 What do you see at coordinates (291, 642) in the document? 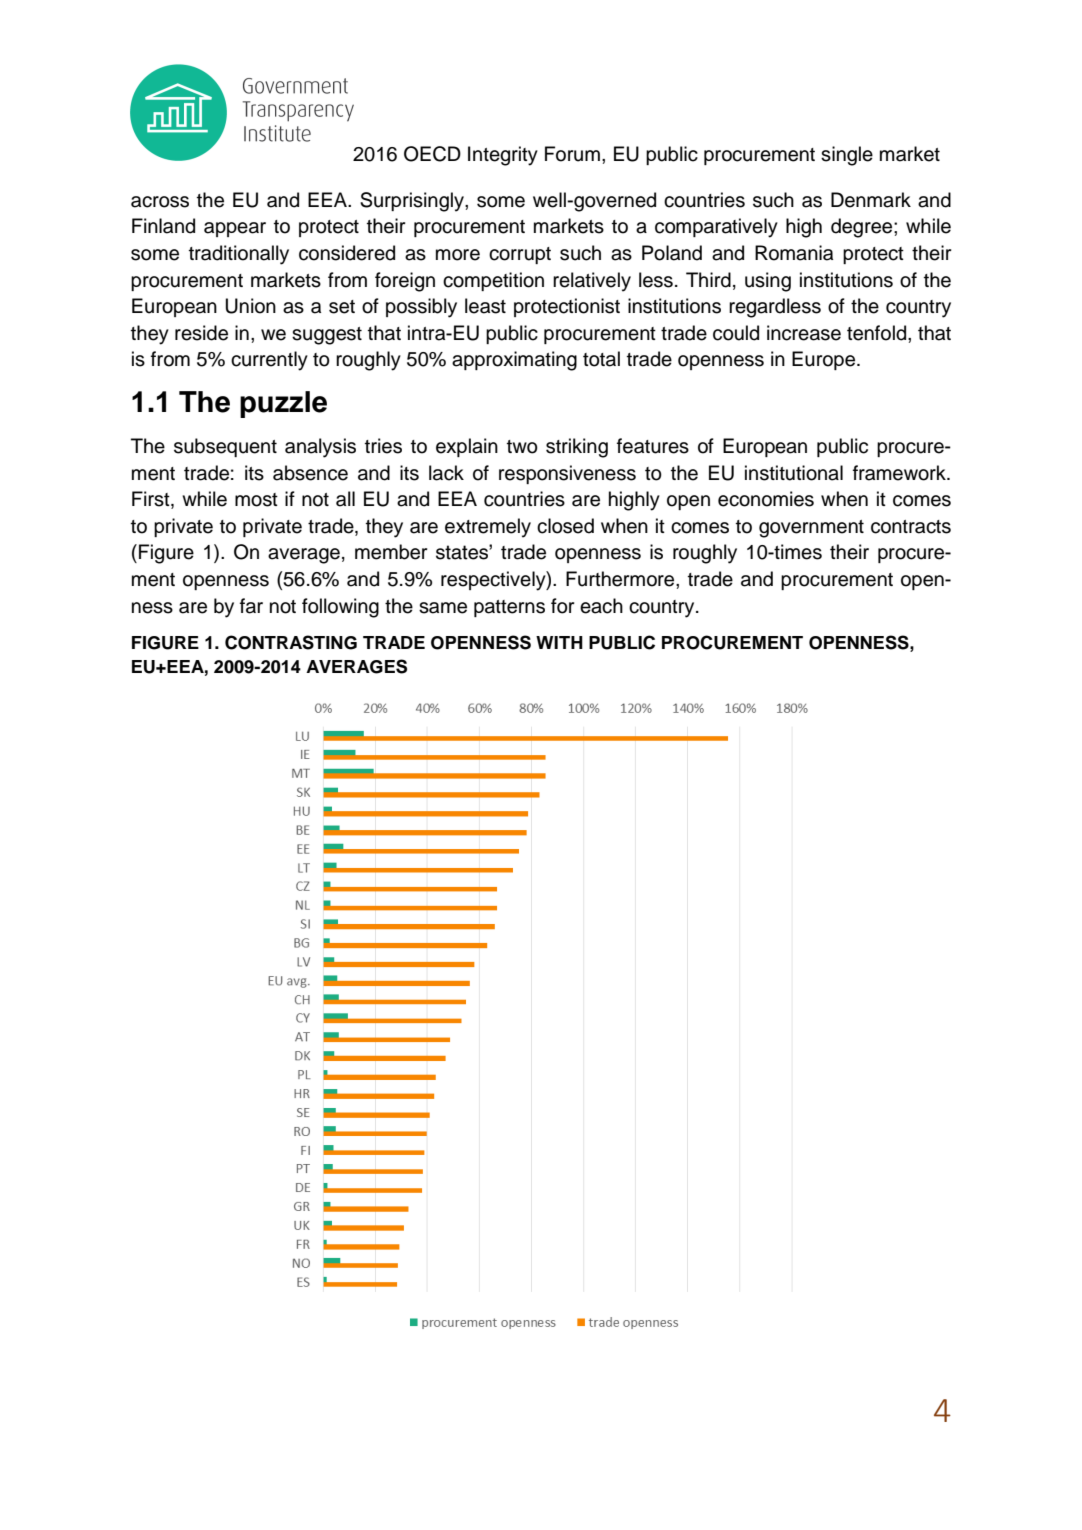
I see `CONTRASTING` at bounding box center [291, 642].
